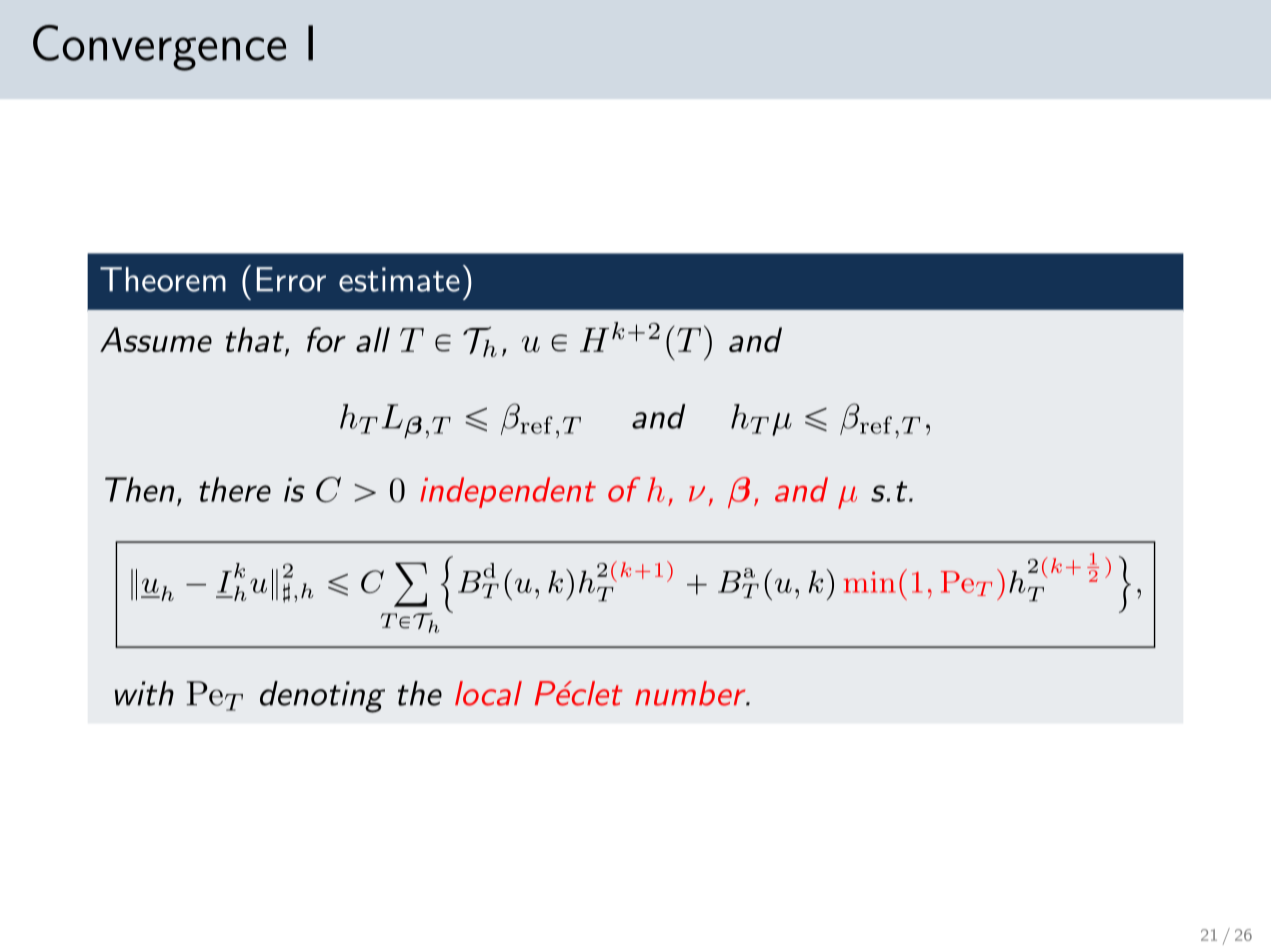 This screenshot has width=1271, height=952. I want to click on Assume, so click(156, 339).
